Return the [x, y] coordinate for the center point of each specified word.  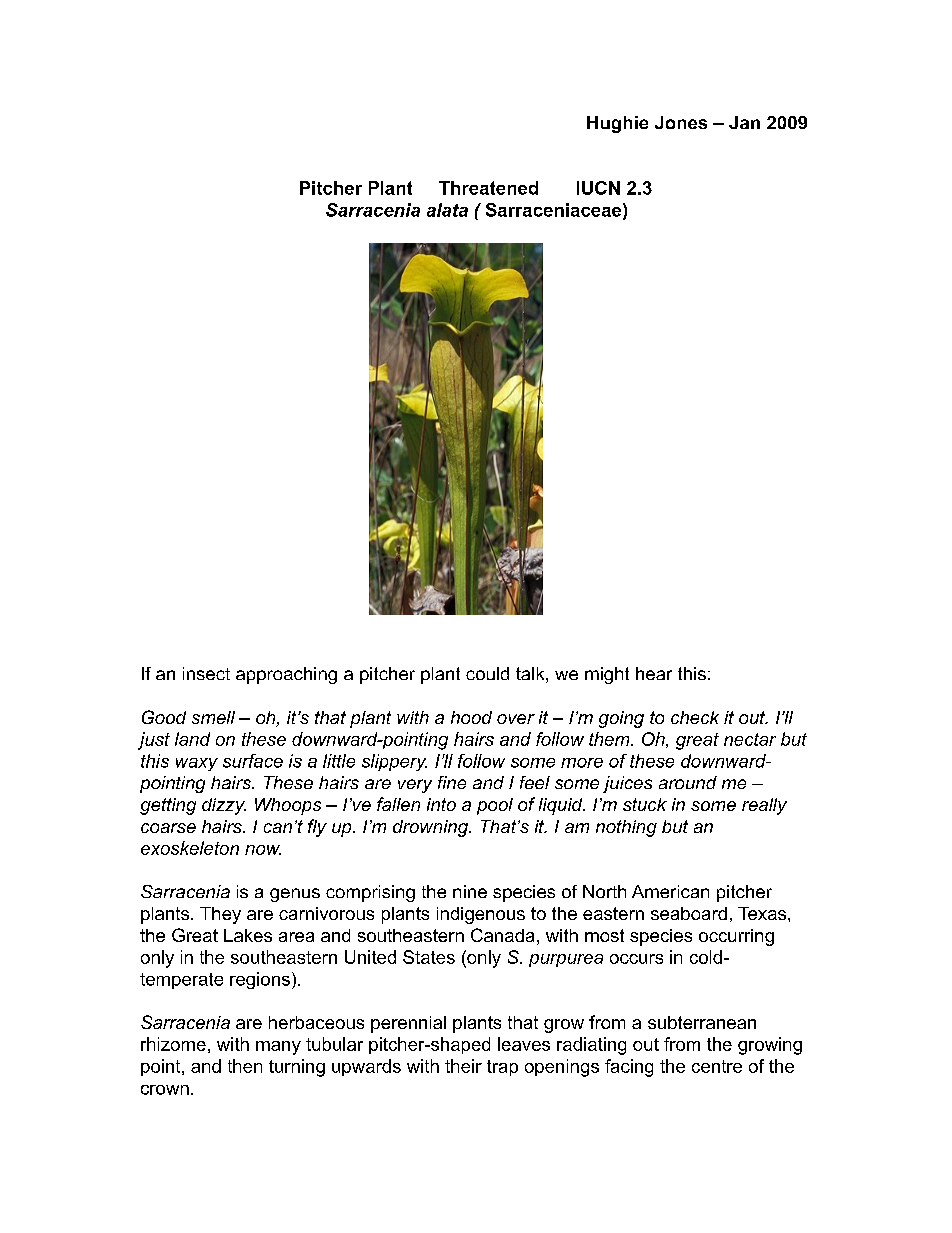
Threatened [488, 188]
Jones [681, 122]
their [463, 1066]
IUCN [598, 188]
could [487, 673]
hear [654, 673]
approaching [286, 675]
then [245, 1066]
